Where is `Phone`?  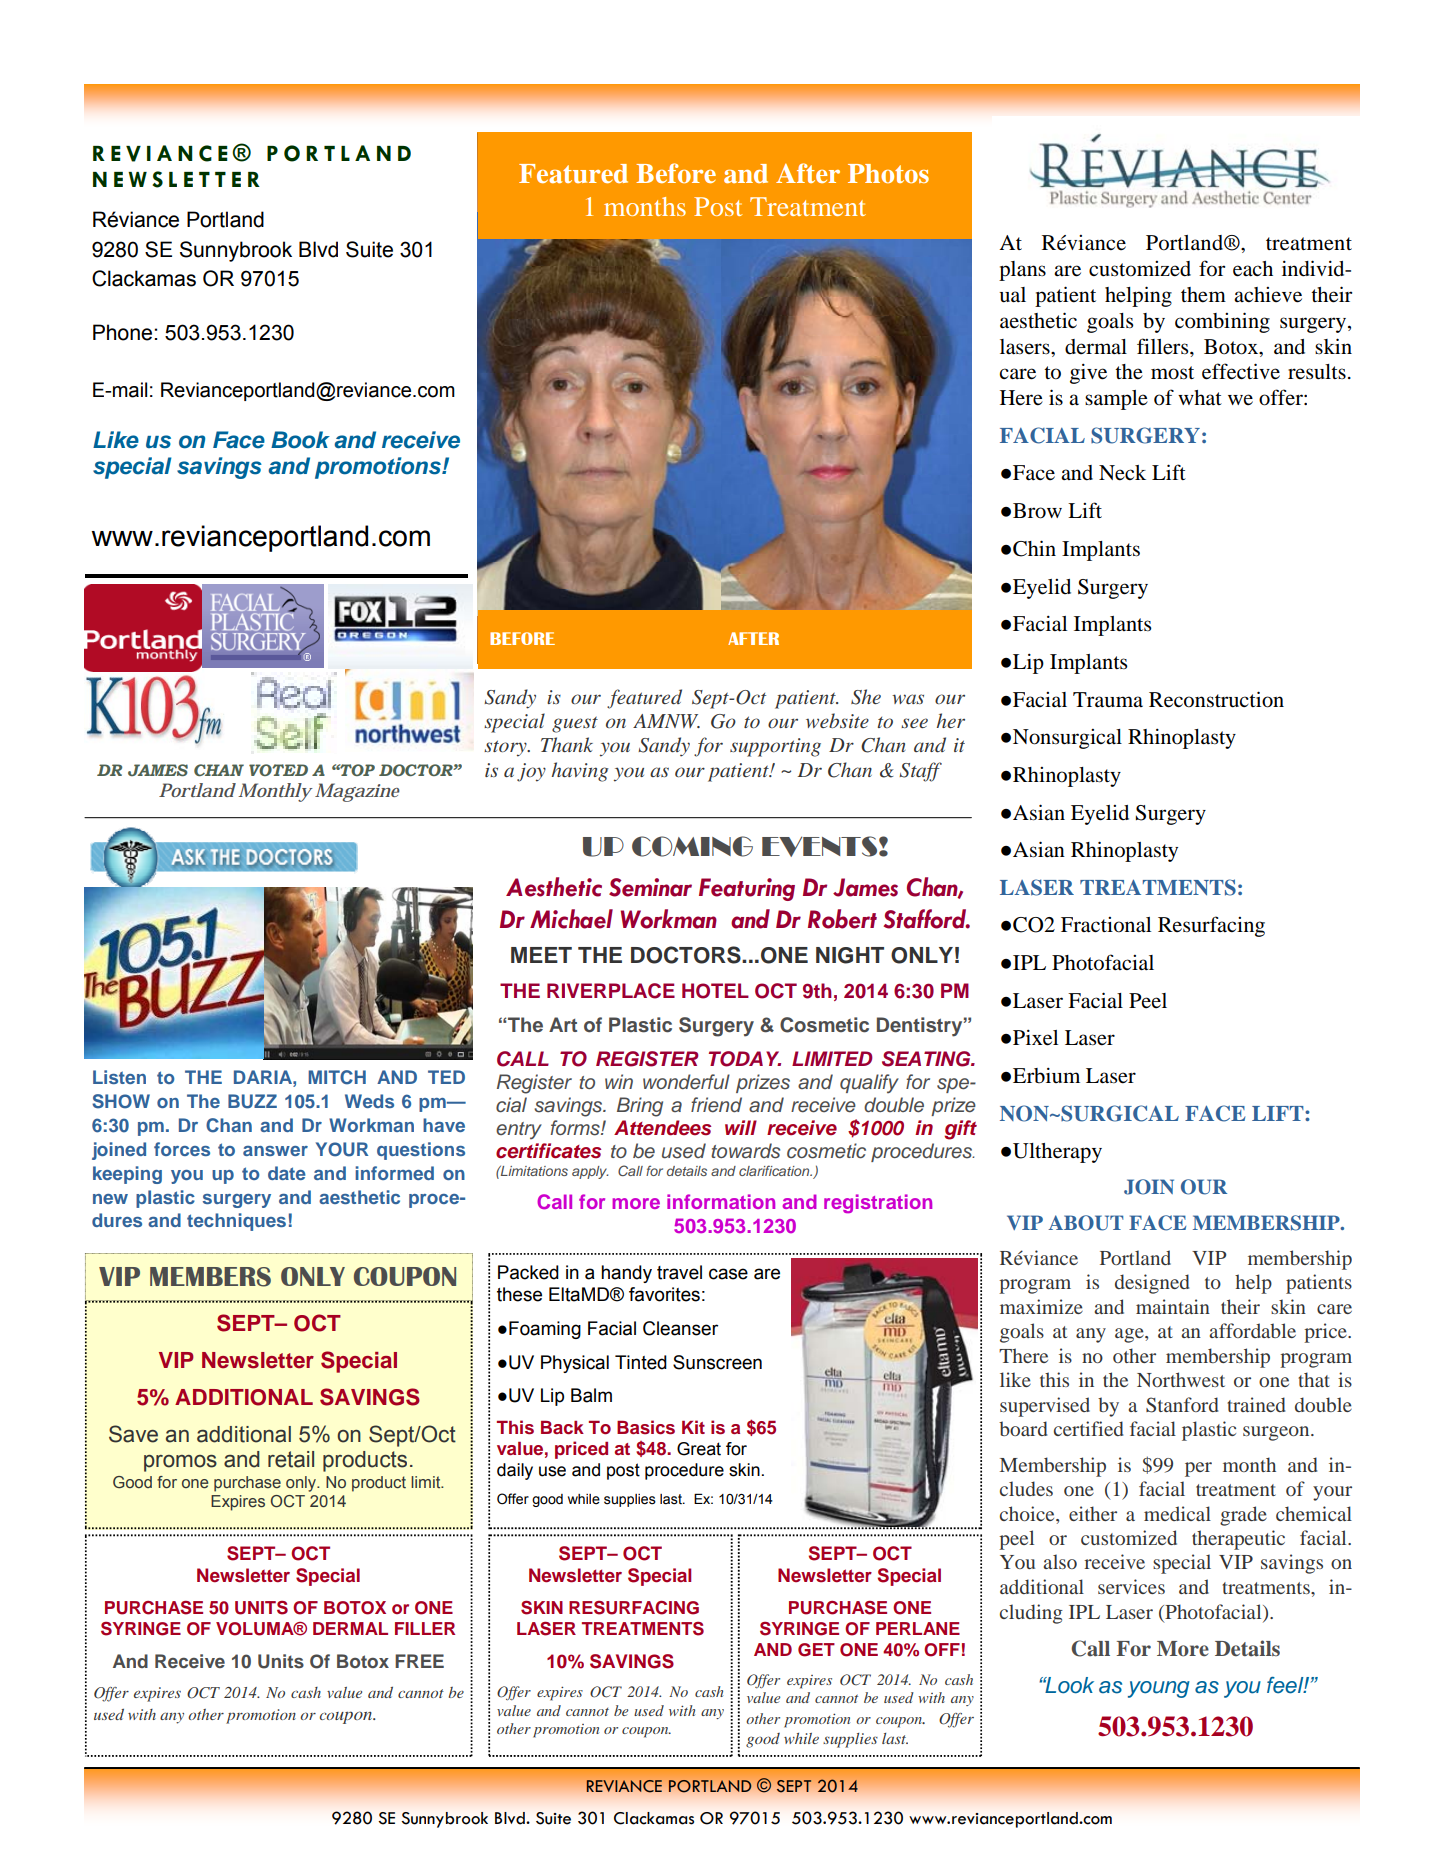
Phone is located at coordinates (124, 332).
